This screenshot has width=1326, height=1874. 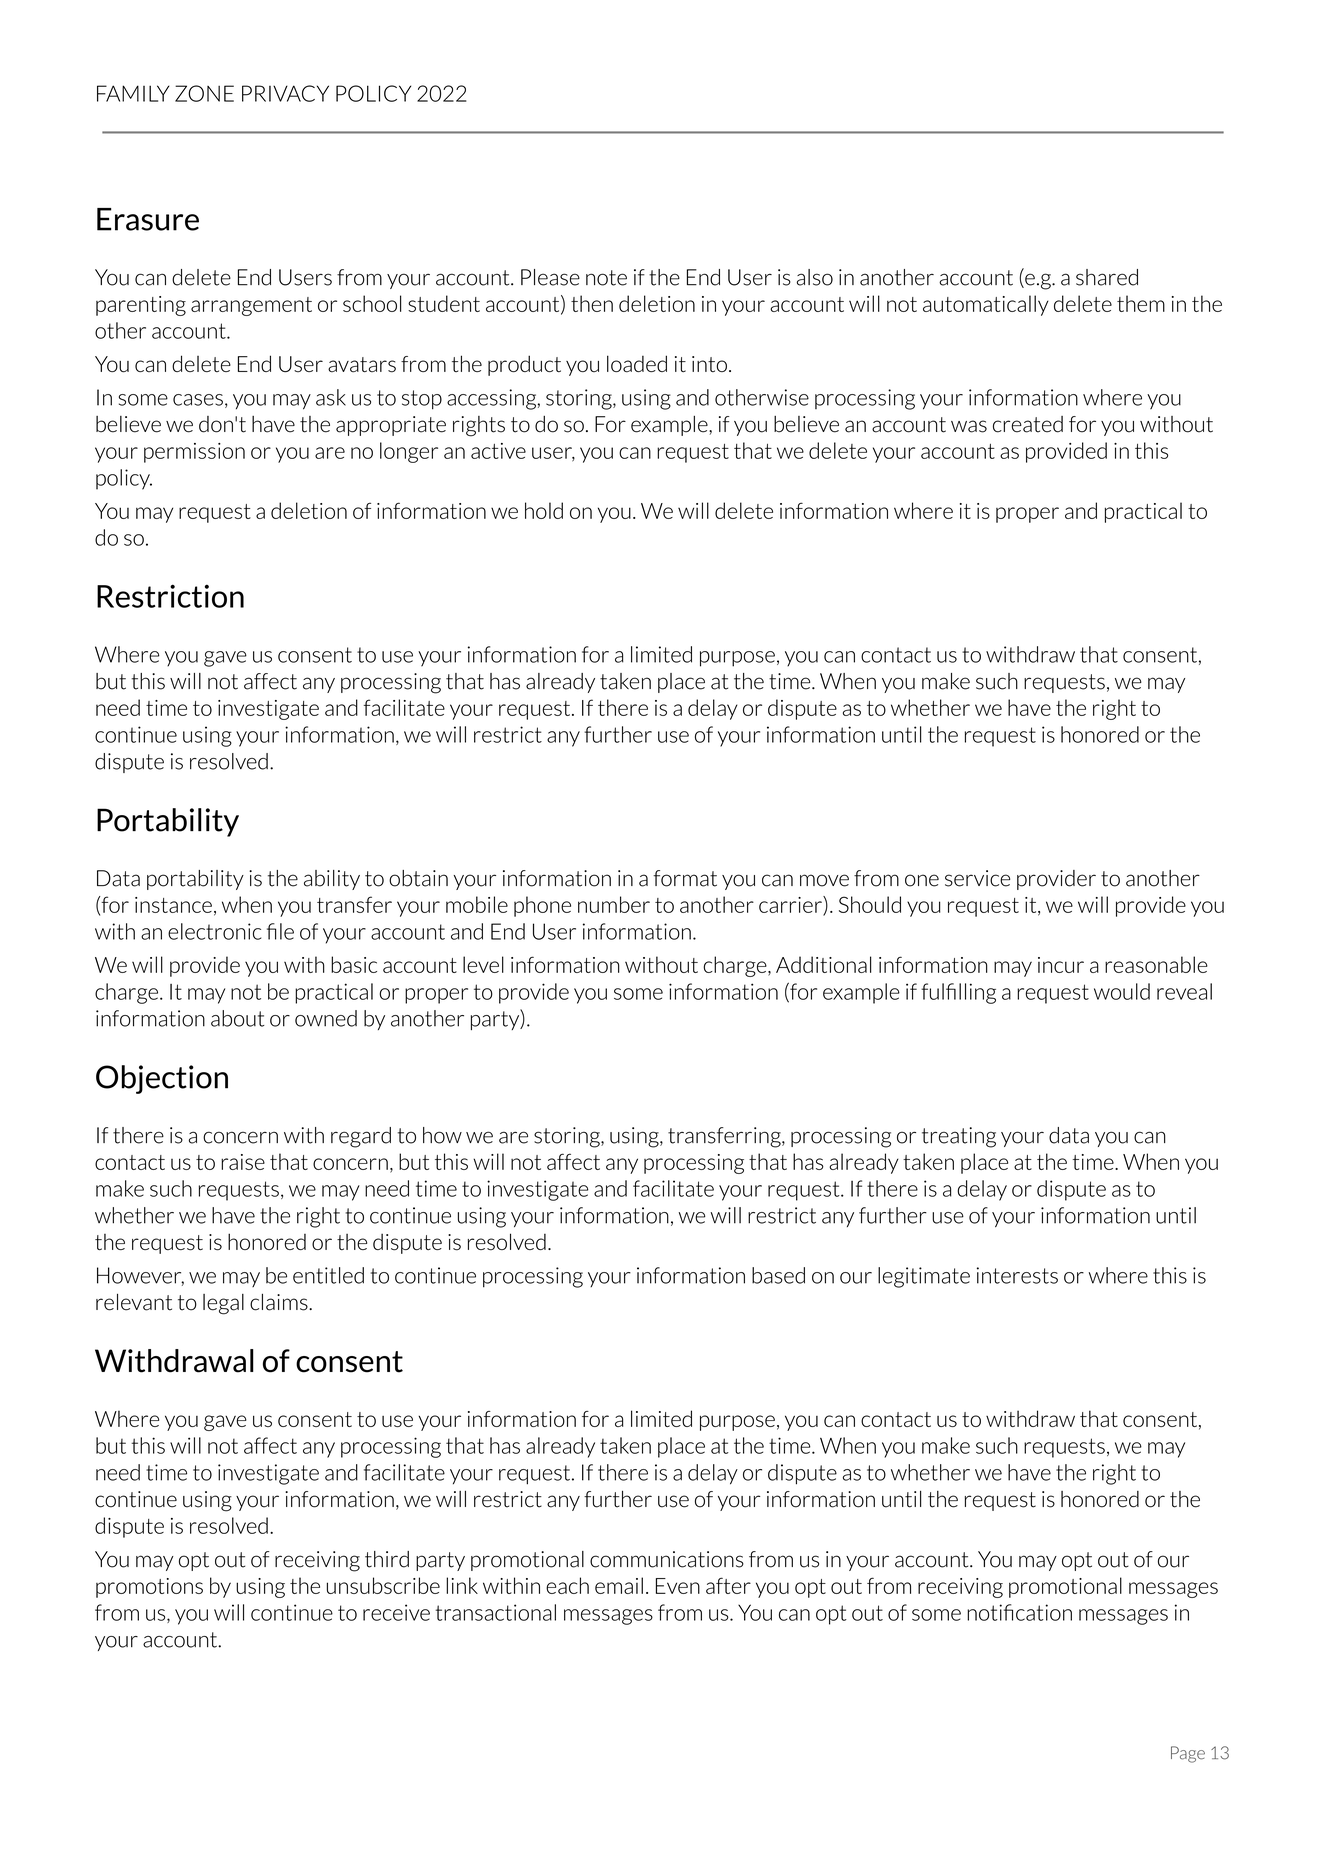 I want to click on shared, so click(x=1107, y=277).
